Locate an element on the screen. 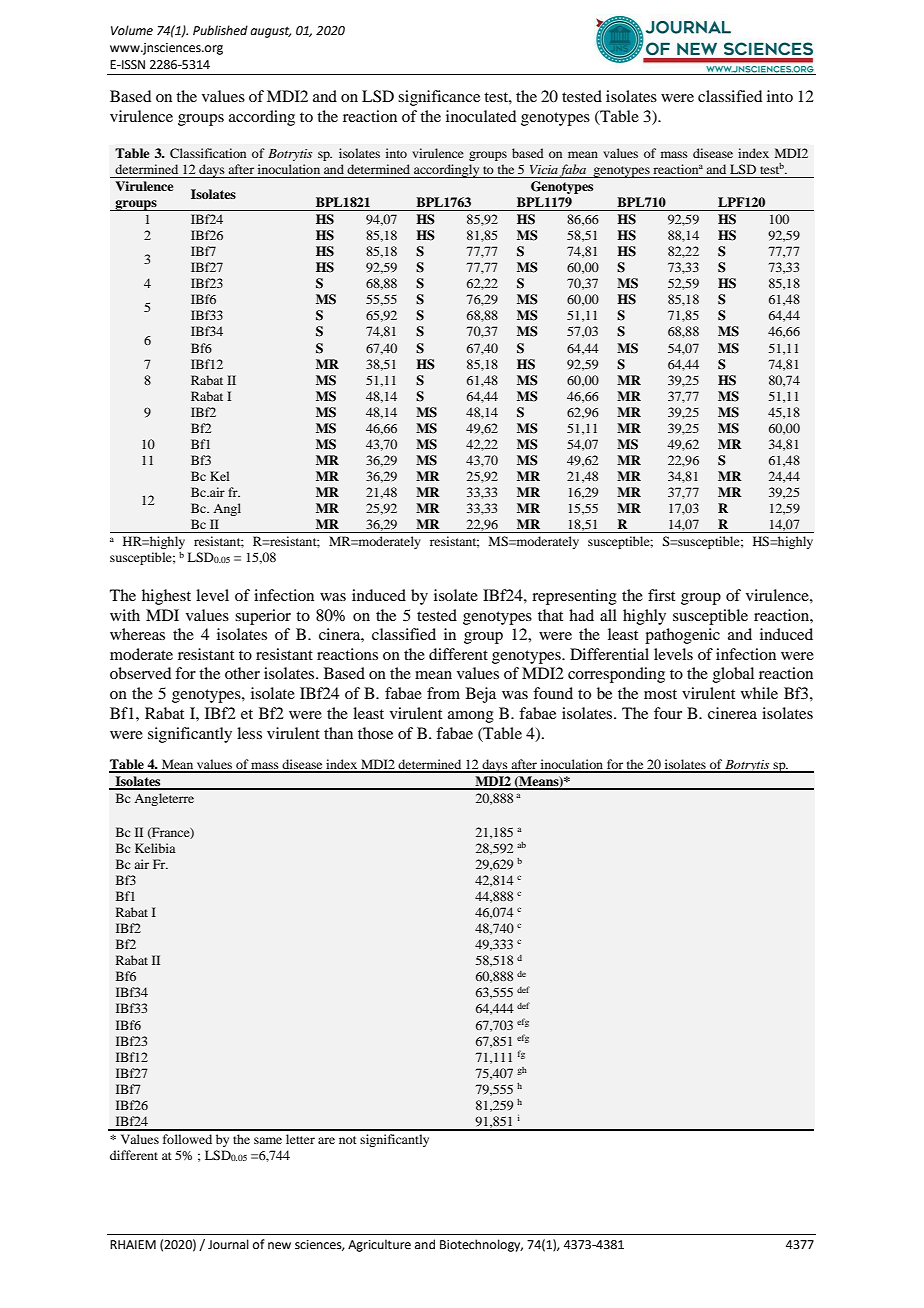 This screenshot has width=924, height=1308. less is located at coordinates (249, 733).
